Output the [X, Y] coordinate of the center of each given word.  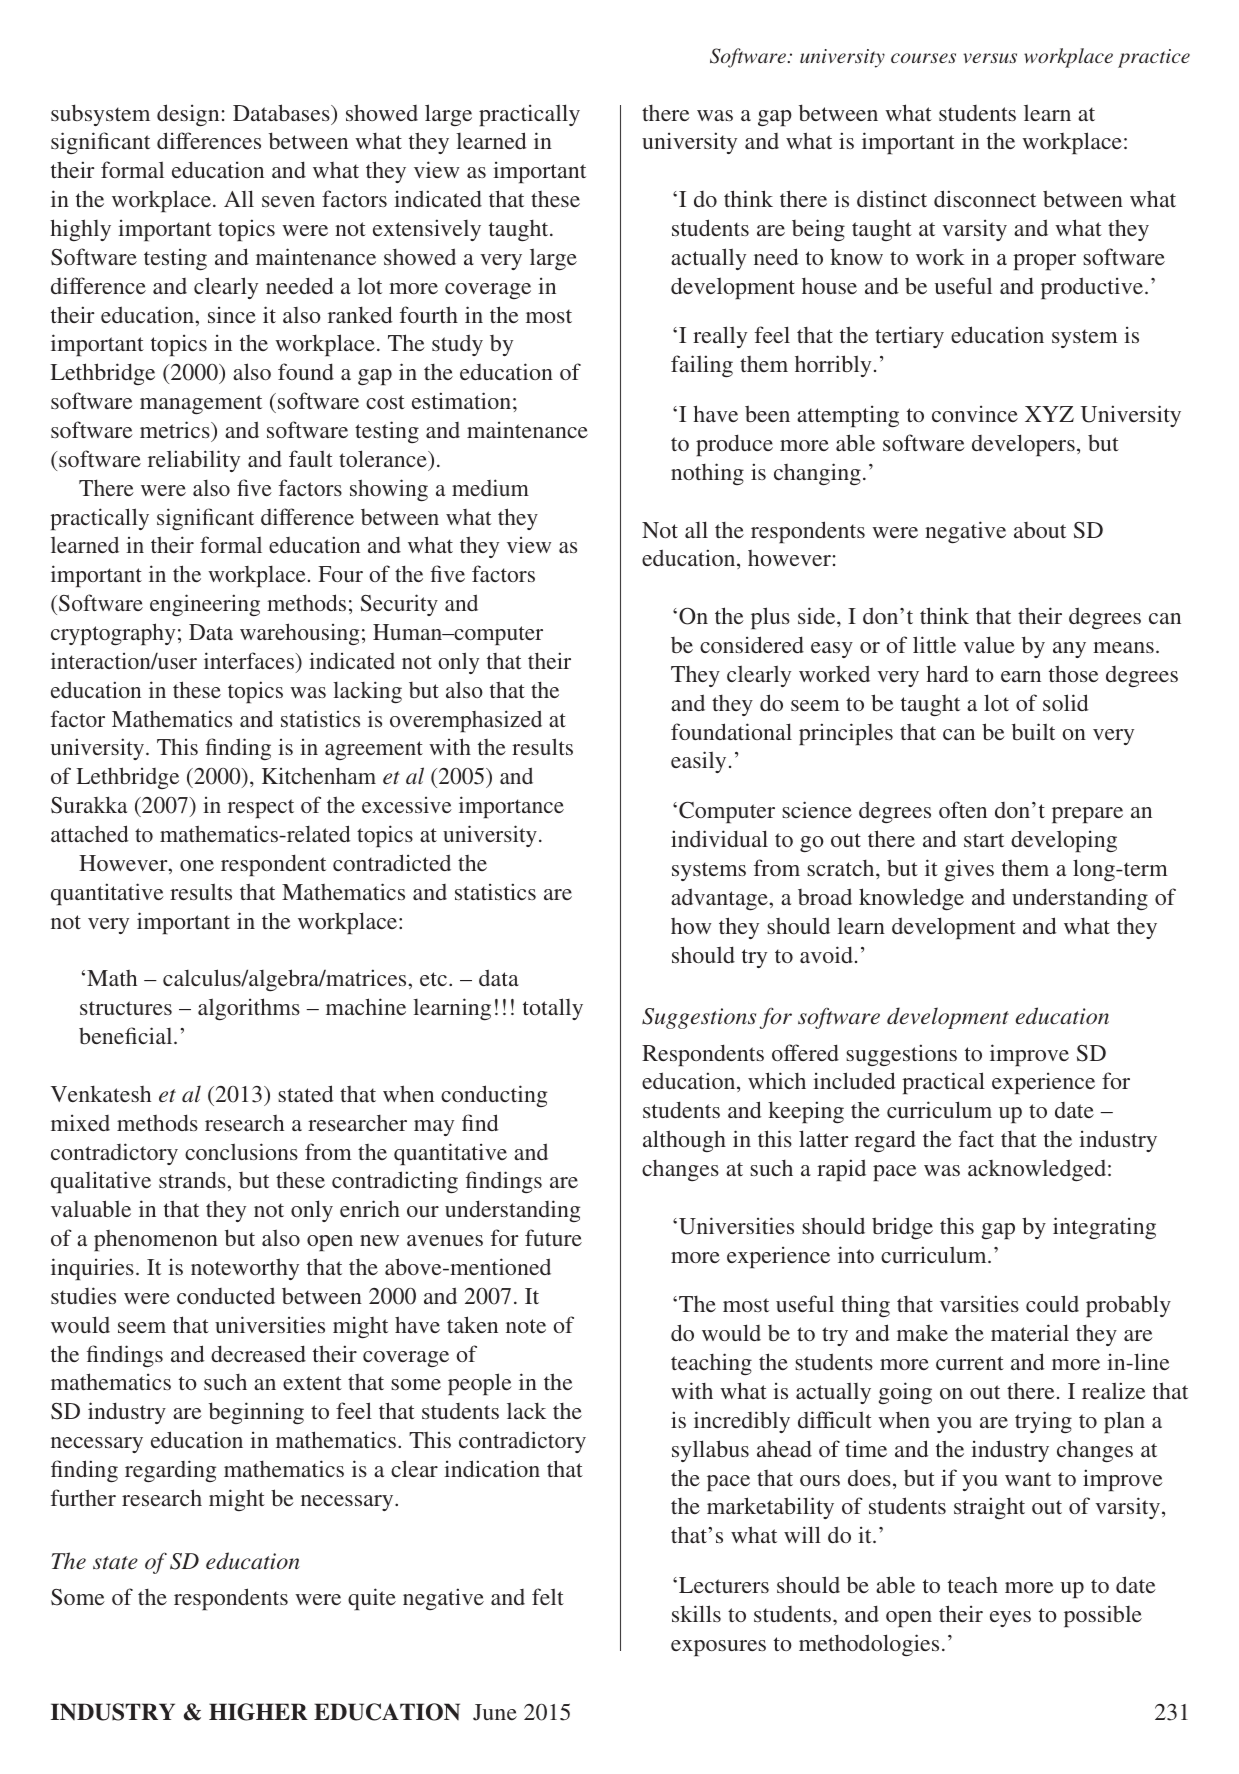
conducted [226, 1295]
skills [696, 1613]
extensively [427, 230]
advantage [719, 899]
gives [969, 870]
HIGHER [258, 1712]
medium [490, 487]
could [1052, 1303]
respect [261, 808]
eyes [1010, 1619]
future [553, 1237]
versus [990, 58]
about [1040, 530]
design [188, 115]
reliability [194, 461]
